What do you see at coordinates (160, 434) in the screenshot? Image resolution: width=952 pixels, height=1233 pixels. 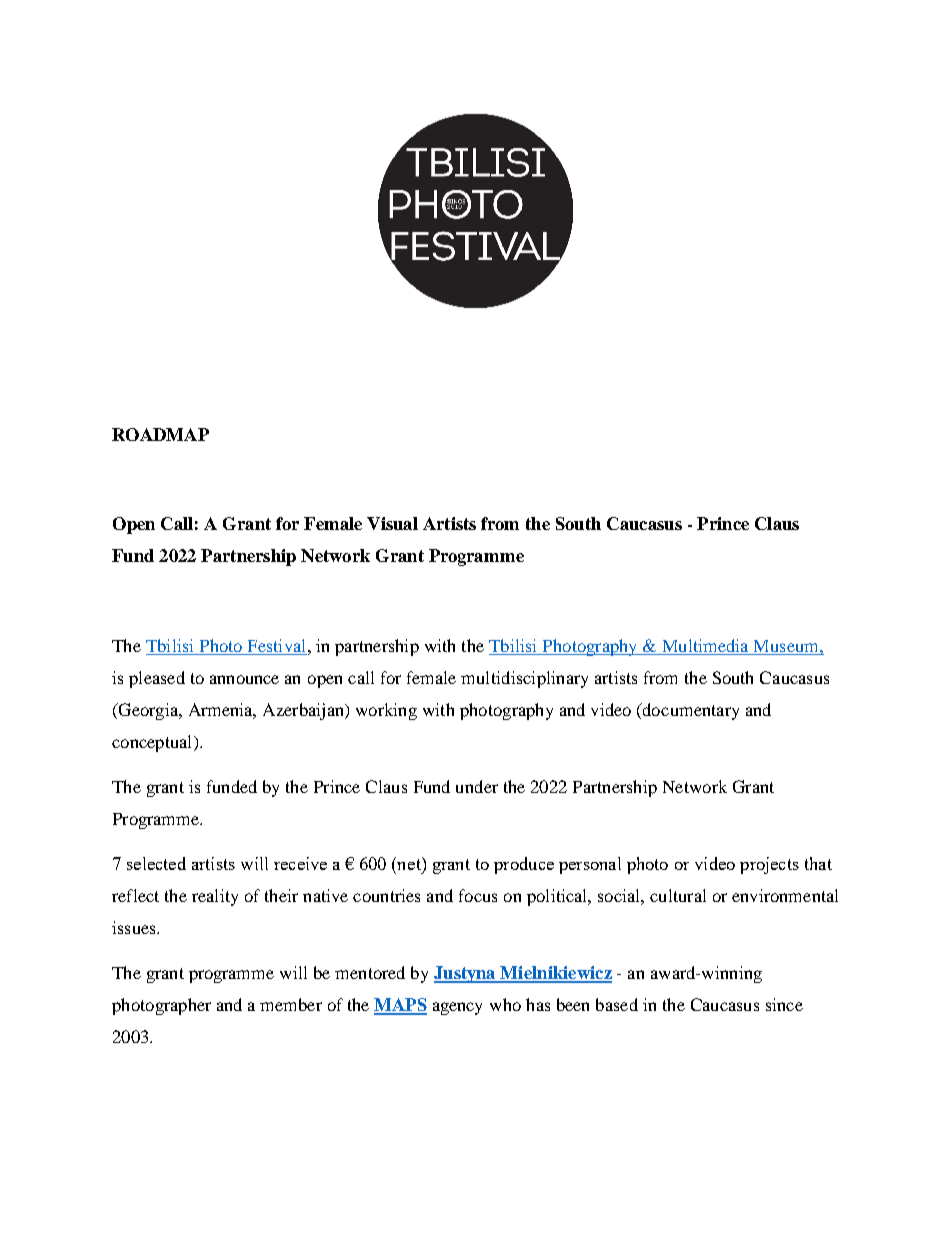 I see `ROADMAP` at bounding box center [160, 434].
